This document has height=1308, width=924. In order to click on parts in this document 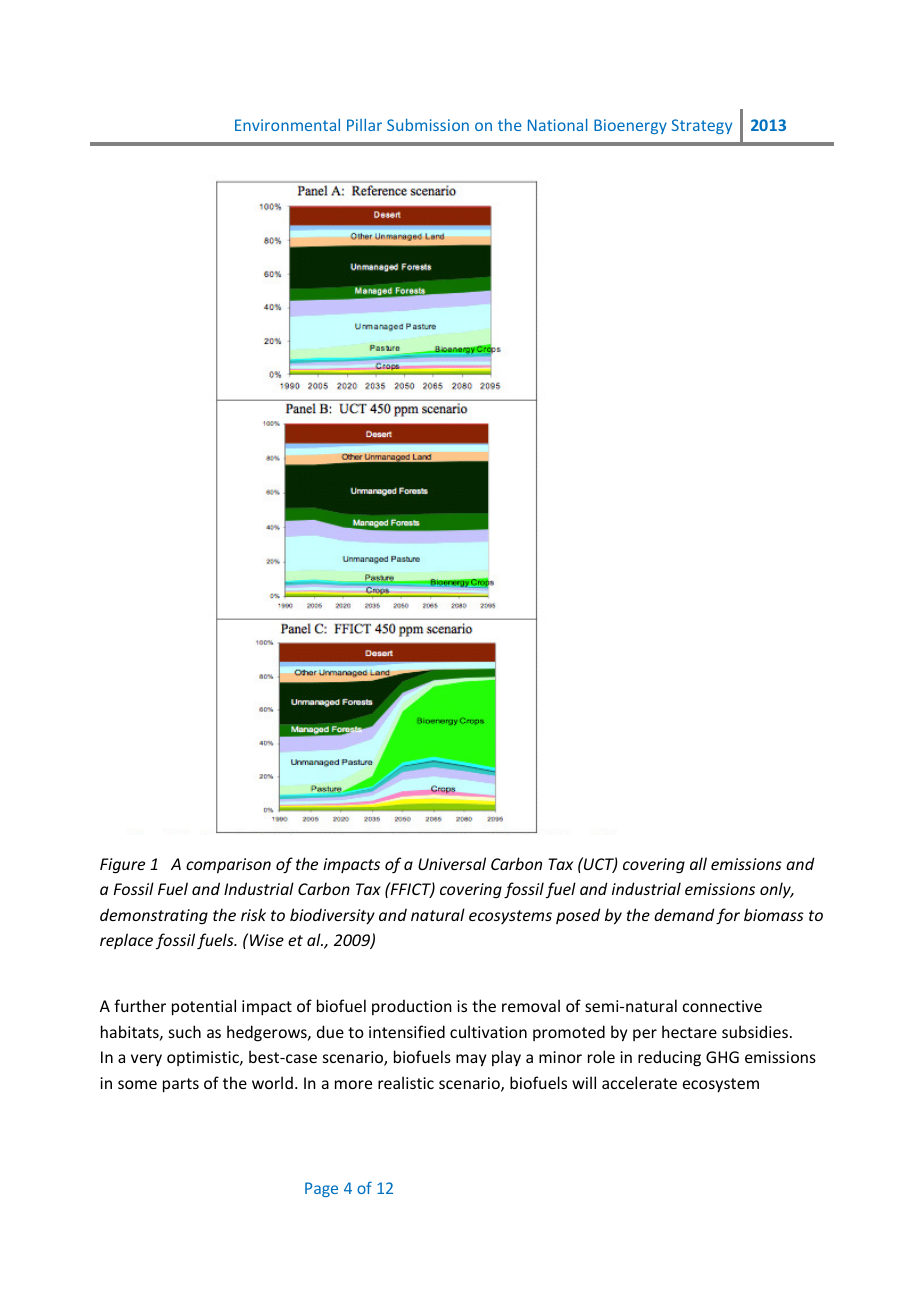, I will do `click(181, 1085)`.
